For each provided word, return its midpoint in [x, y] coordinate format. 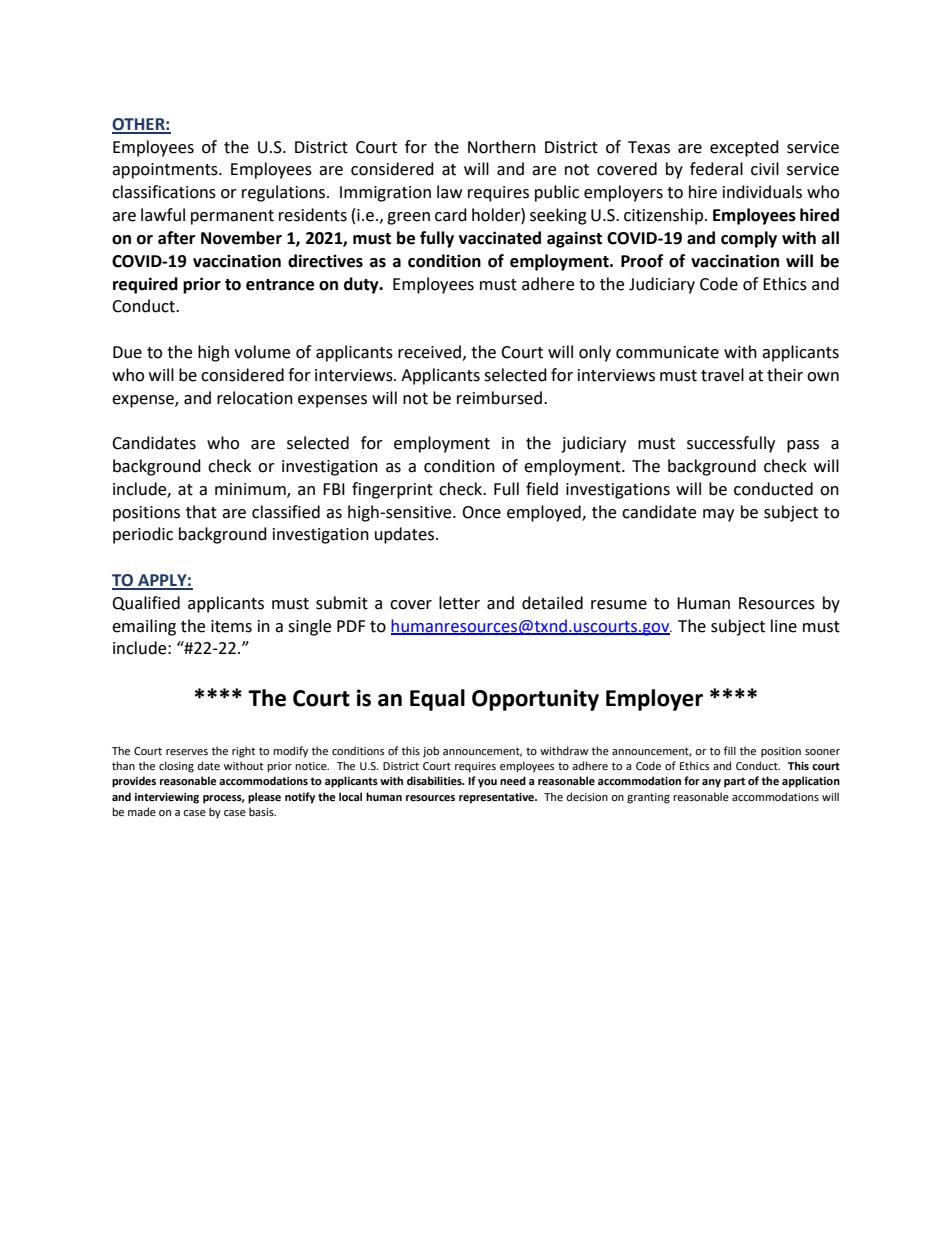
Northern [502, 147]
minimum [251, 490]
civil [765, 169]
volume [262, 352]
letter [459, 603]
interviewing [167, 798]
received [431, 352]
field [542, 489]
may [718, 515]
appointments [166, 171]
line [784, 626]
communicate [667, 352]
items [231, 626]
